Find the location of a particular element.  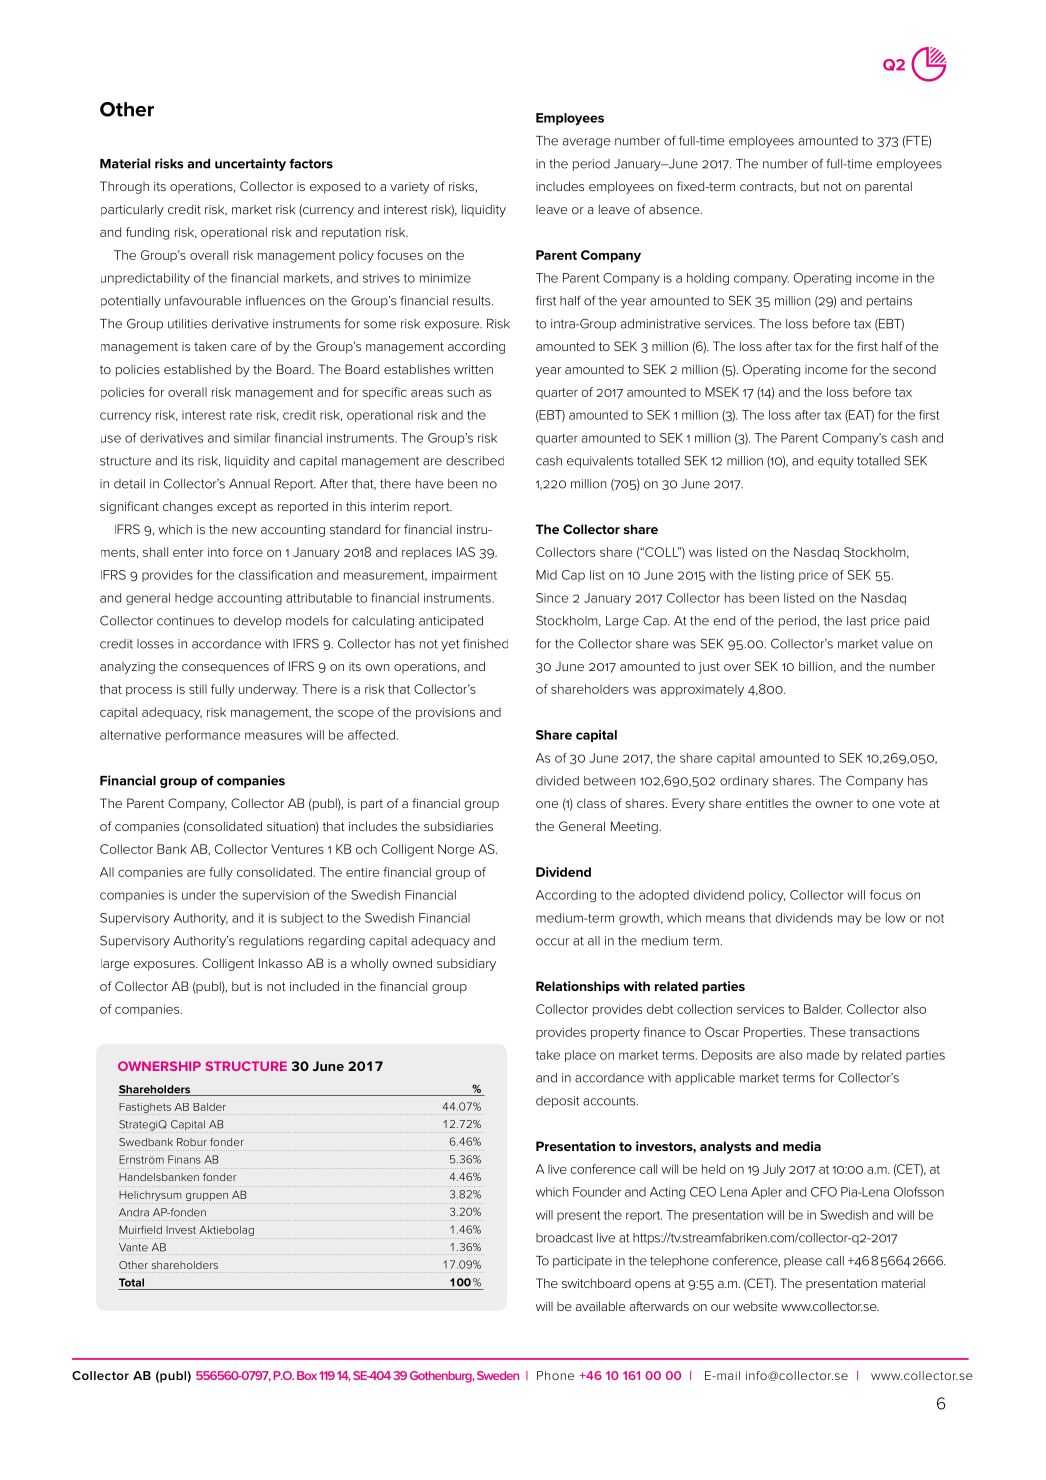

regulations is located at coordinates (271, 942).
